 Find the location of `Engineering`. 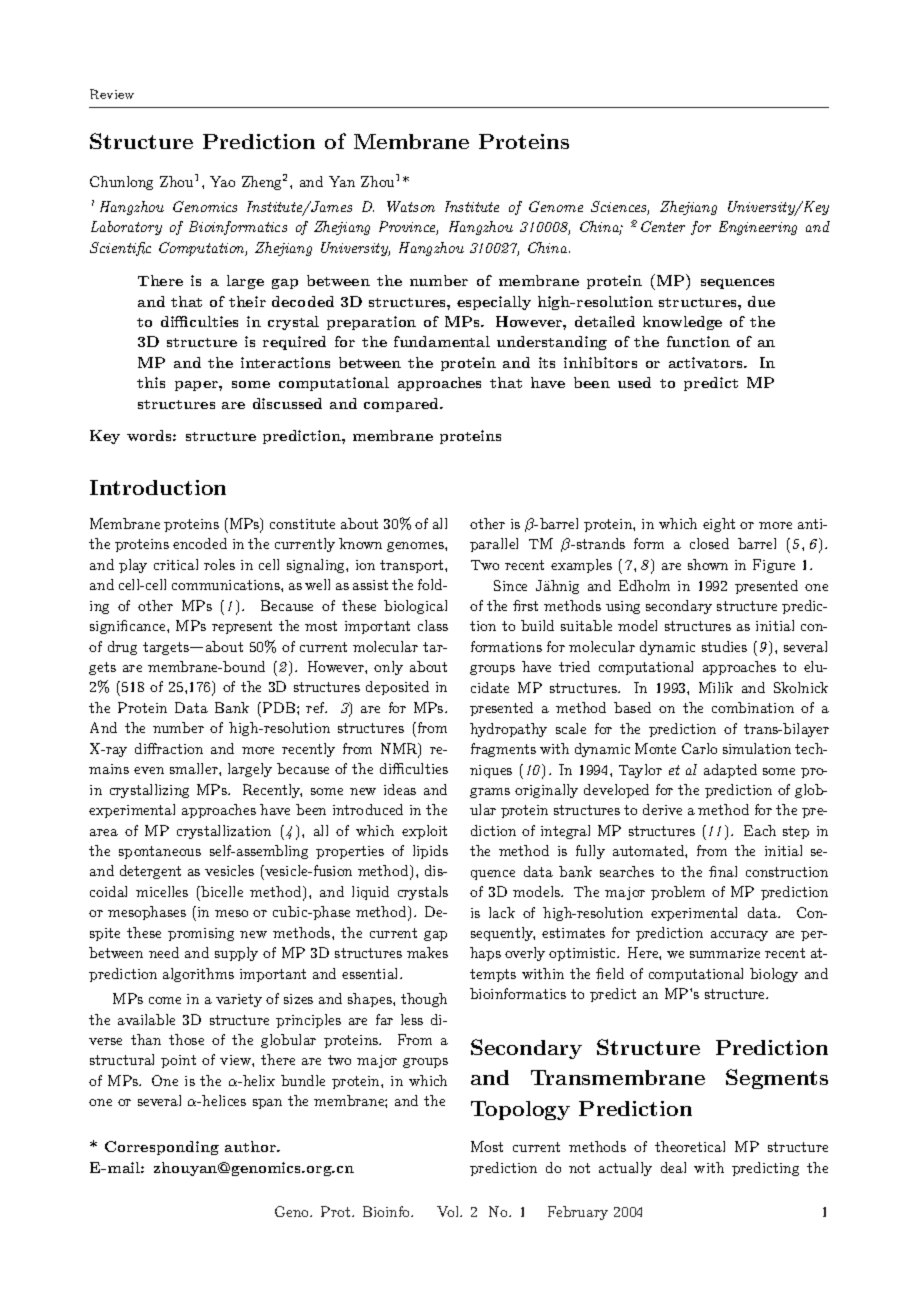

Engineering is located at coordinates (758, 228).
